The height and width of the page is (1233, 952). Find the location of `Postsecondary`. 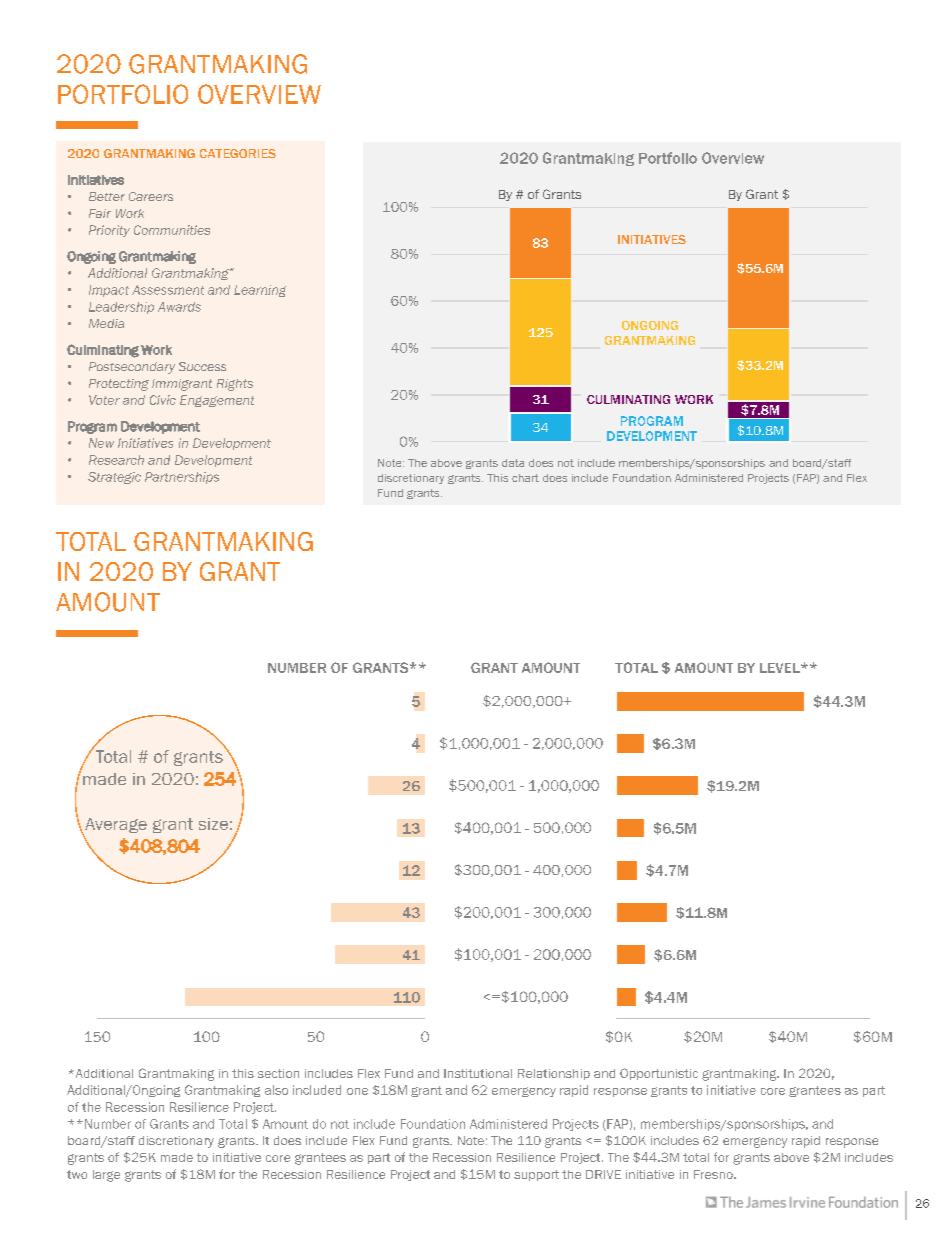

Postsecondary is located at coordinates (132, 368).
